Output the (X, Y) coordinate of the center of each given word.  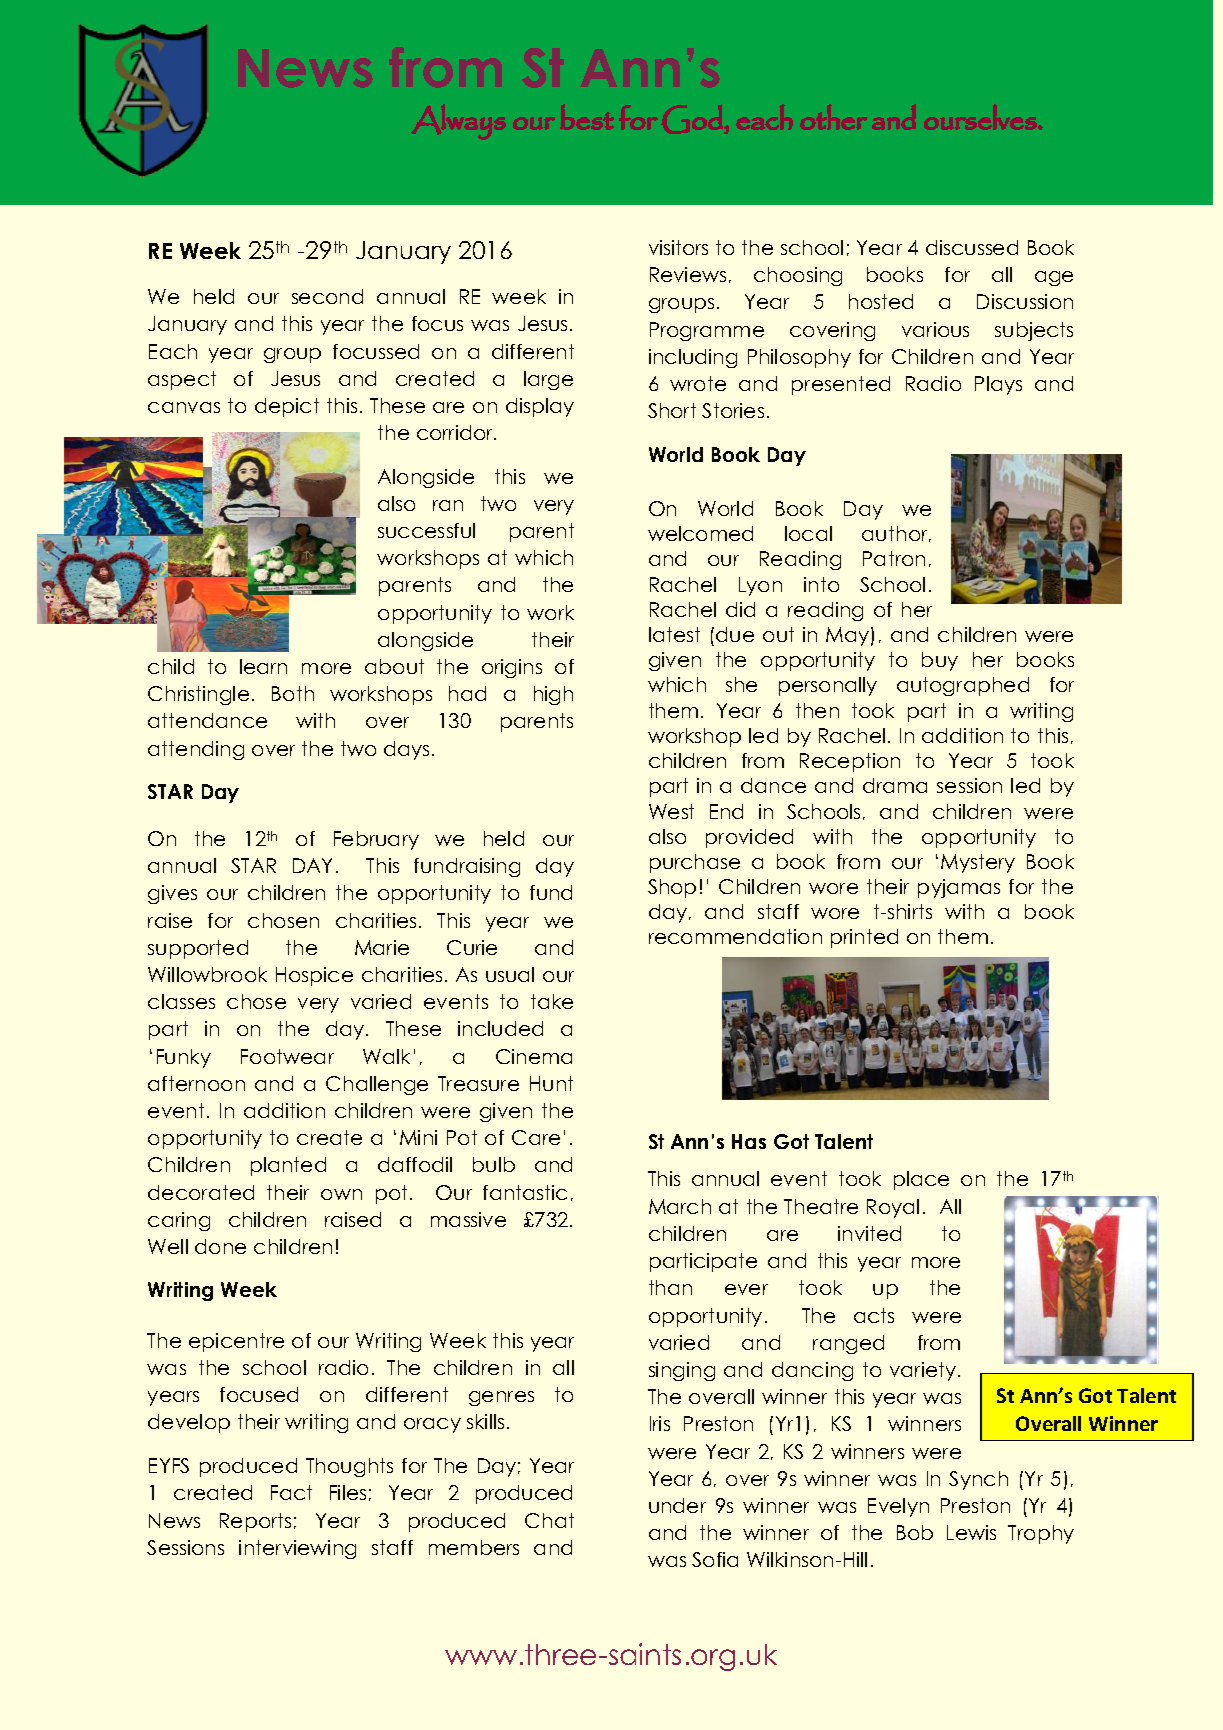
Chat (549, 1520)
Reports (255, 1522)
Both (293, 693)
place (921, 1180)
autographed (963, 686)
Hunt (551, 1083)
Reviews (688, 274)
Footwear (287, 1056)
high (553, 695)
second (327, 296)
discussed (972, 247)
